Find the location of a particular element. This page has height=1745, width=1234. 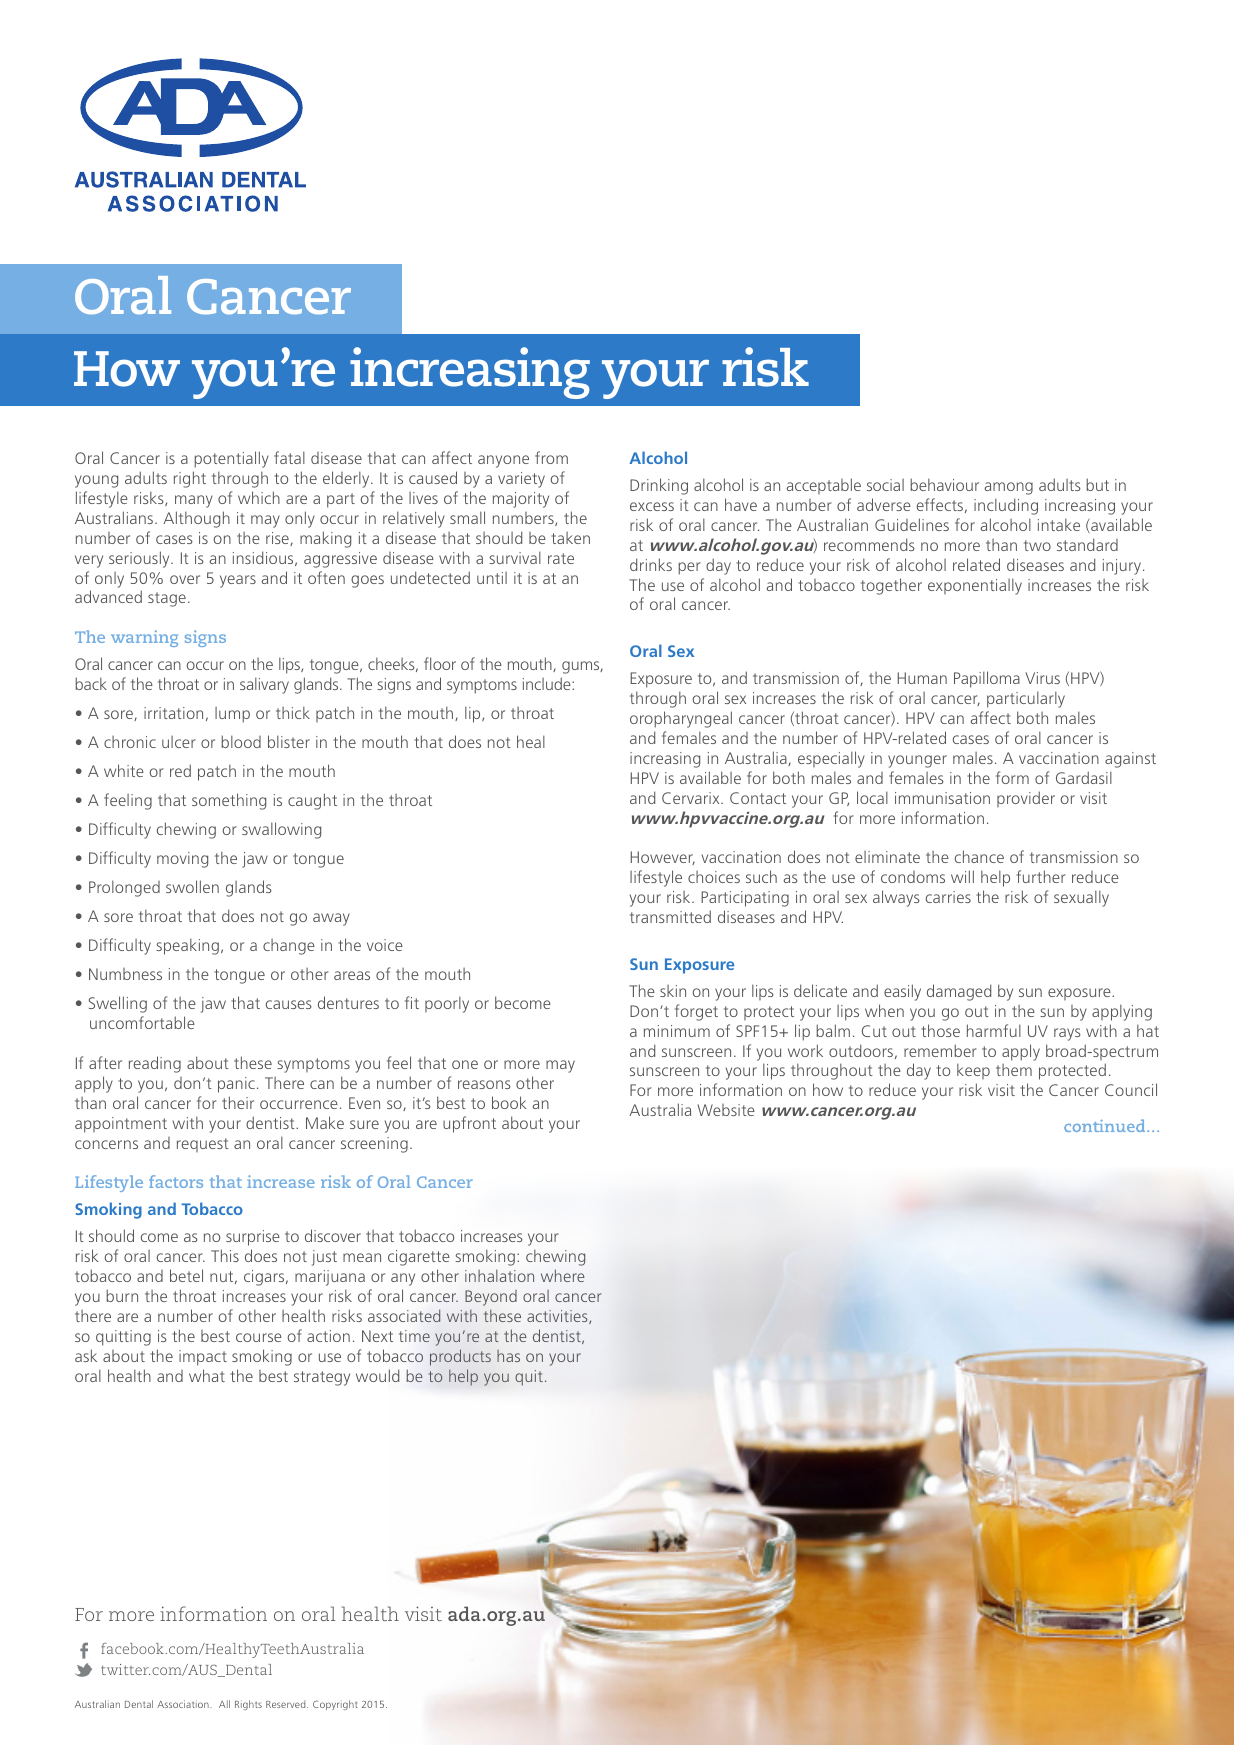

However is located at coordinates (663, 858).
